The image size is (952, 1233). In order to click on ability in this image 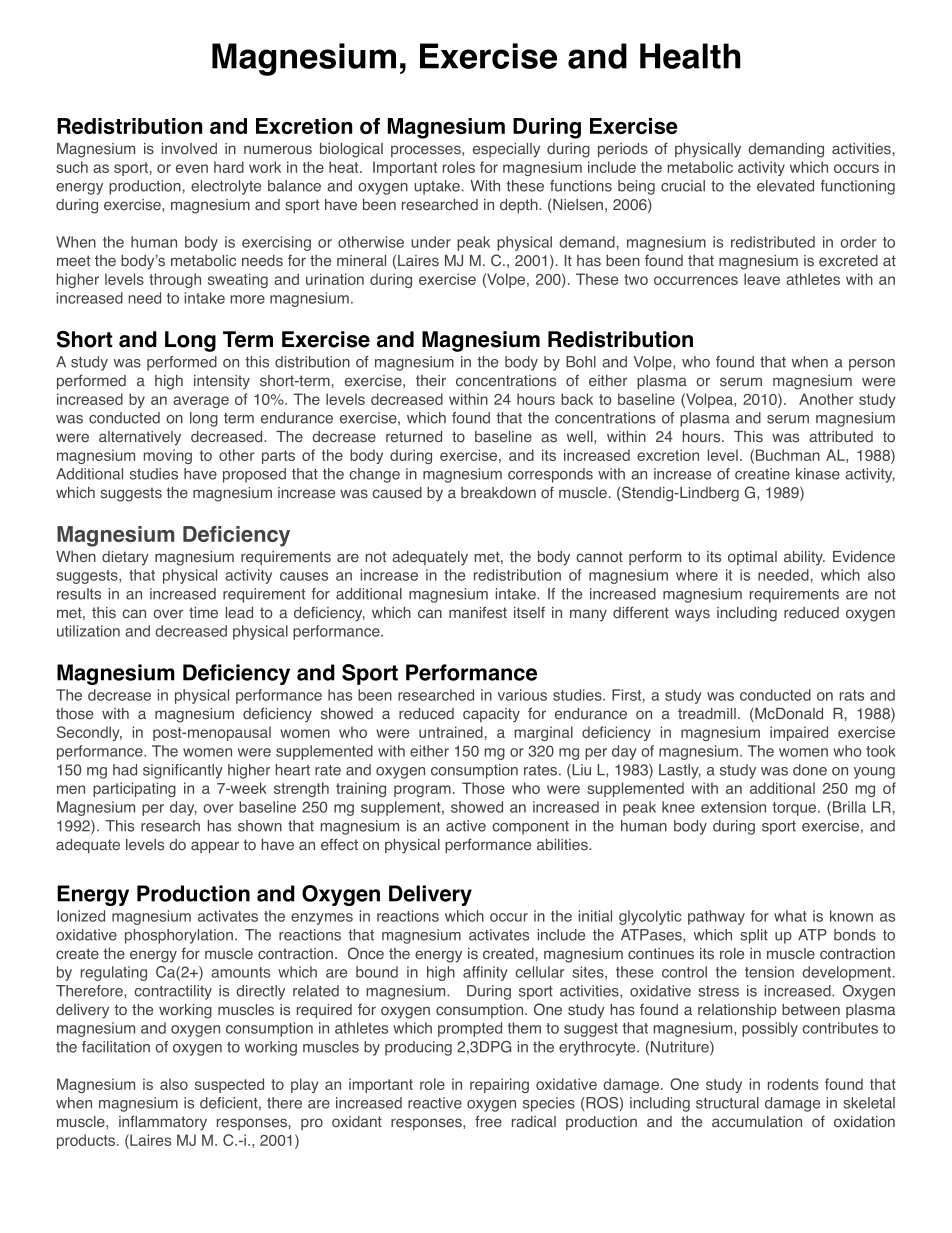, I will do `click(804, 558)`.
